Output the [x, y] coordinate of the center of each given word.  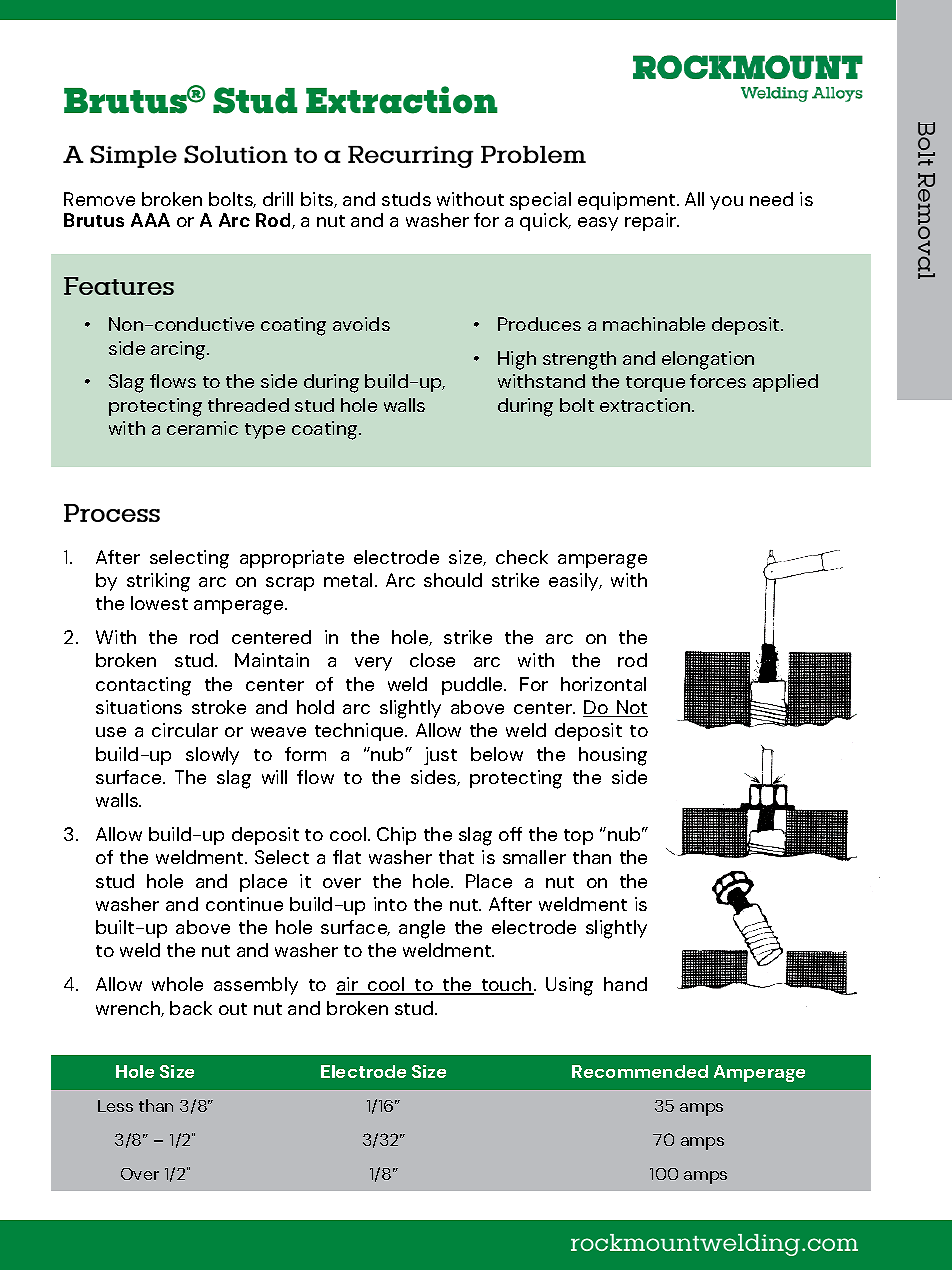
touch [506, 986]
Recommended [640, 1071]
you [726, 203]
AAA [150, 220]
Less [115, 1106]
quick [545, 222]
